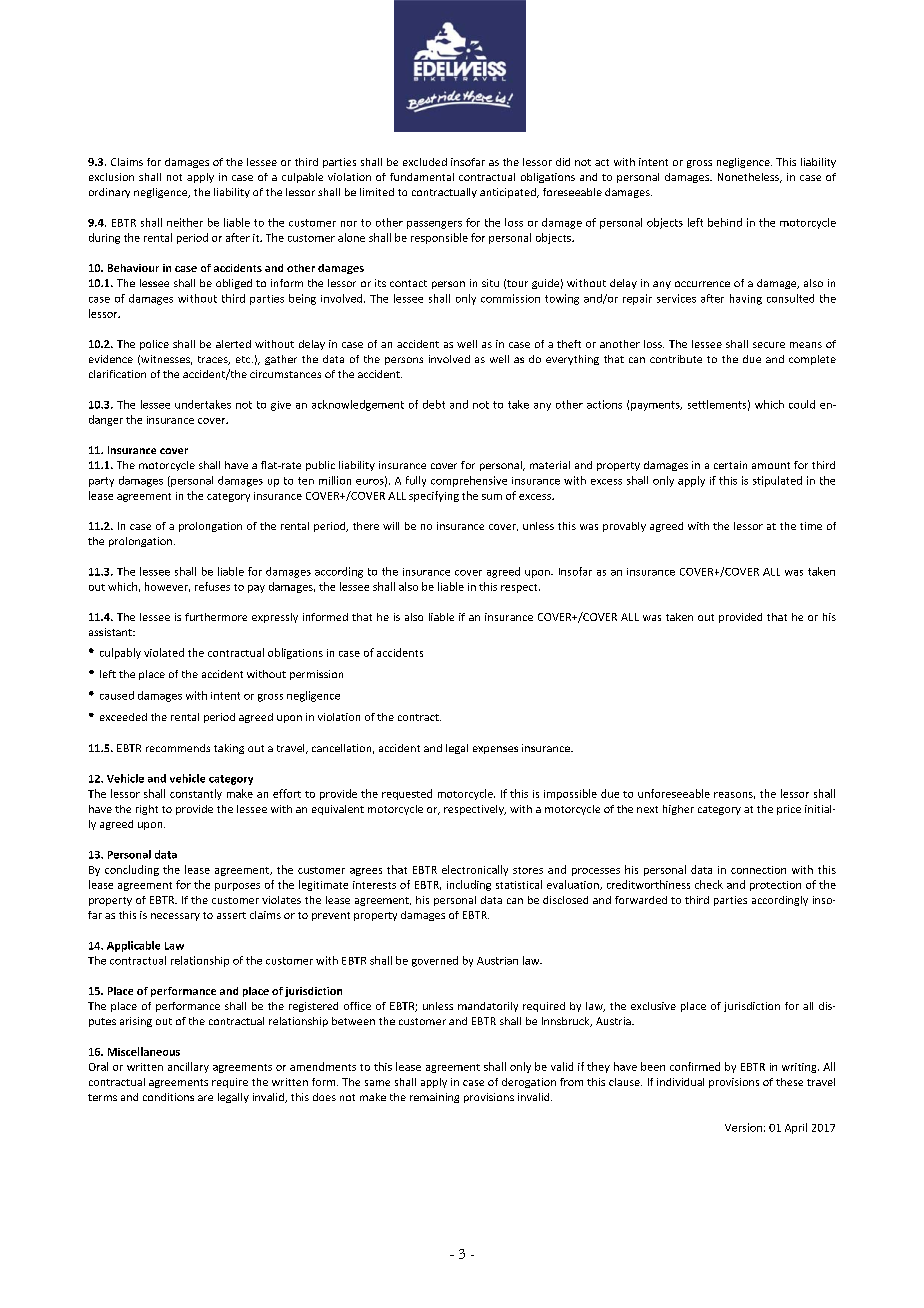 Image resolution: width=924 pixels, height=1308 pixels. I want to click on violated, so click(164, 652).
